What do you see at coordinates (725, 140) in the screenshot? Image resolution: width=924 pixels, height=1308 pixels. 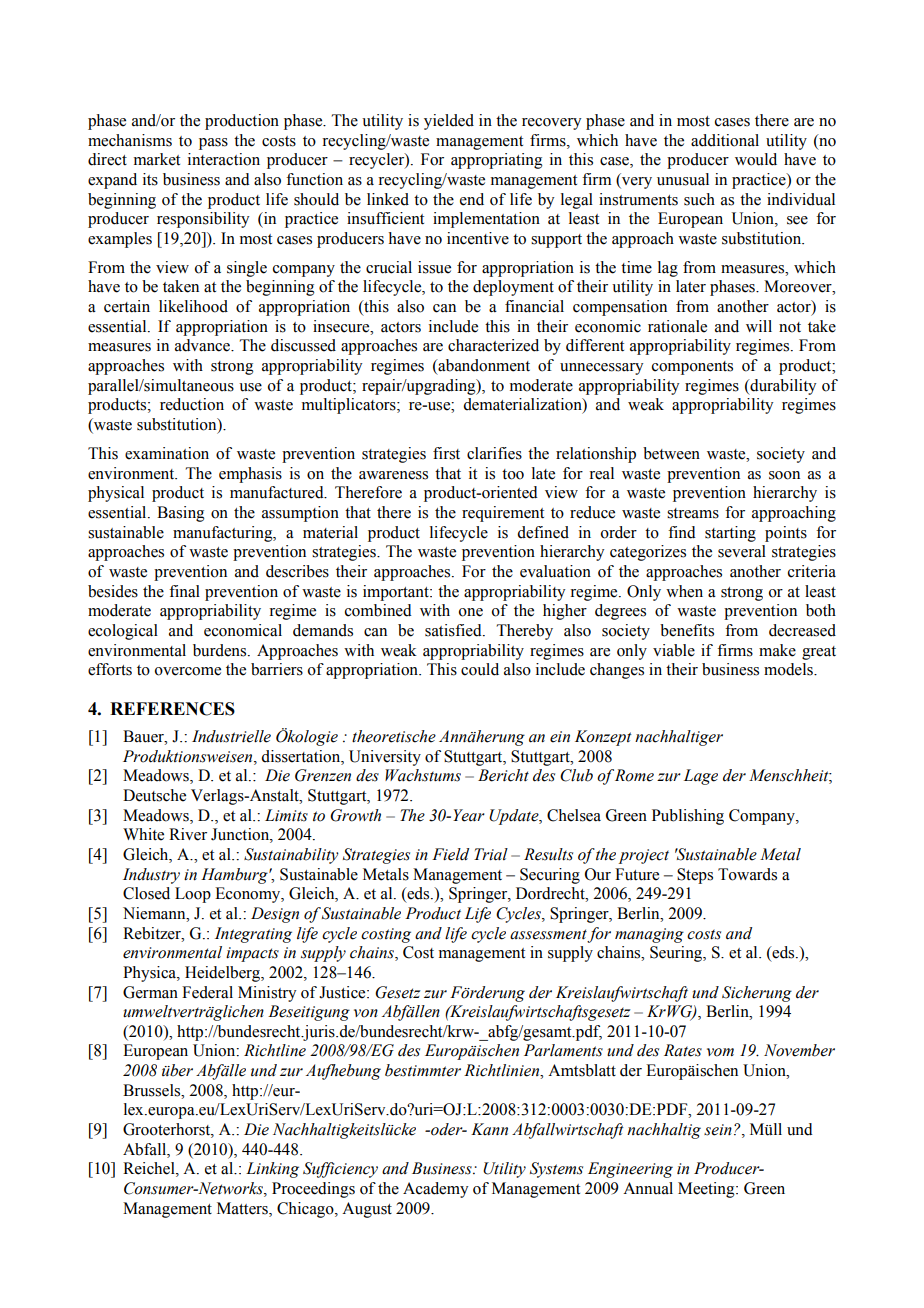 I see `additional` at bounding box center [725, 140].
